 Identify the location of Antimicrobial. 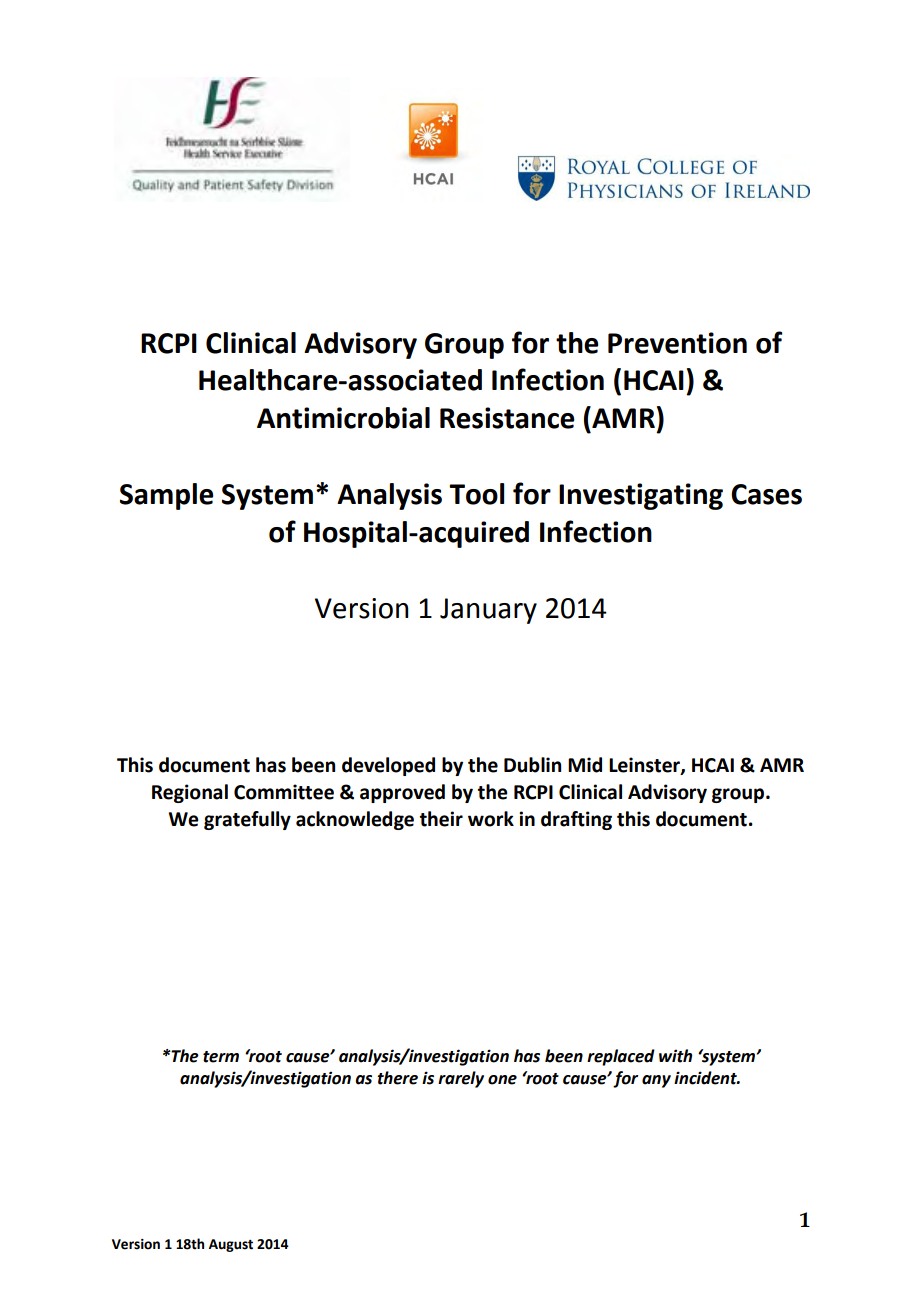
(343, 418).
